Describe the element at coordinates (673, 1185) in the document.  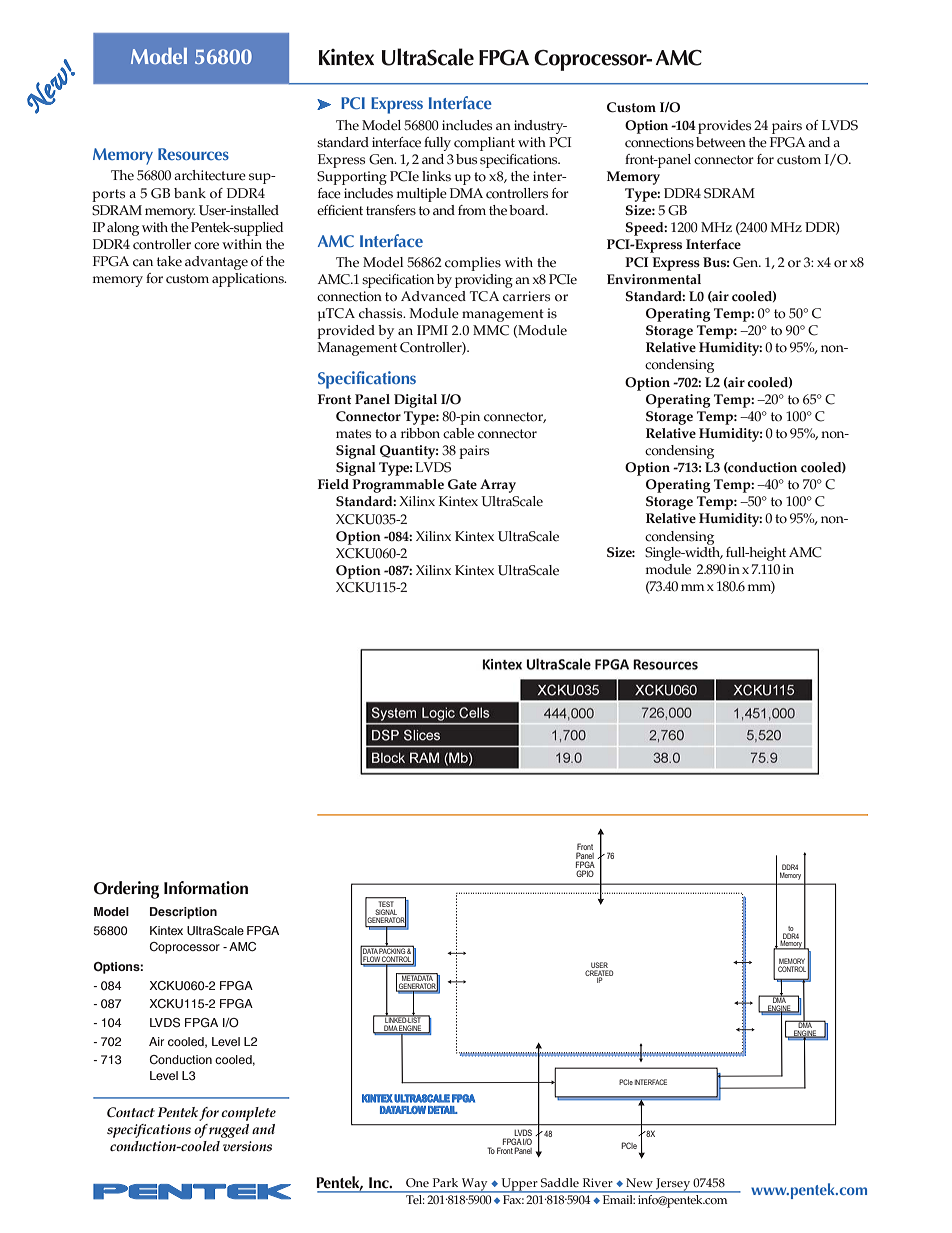
I see `Jersey` at that location.
